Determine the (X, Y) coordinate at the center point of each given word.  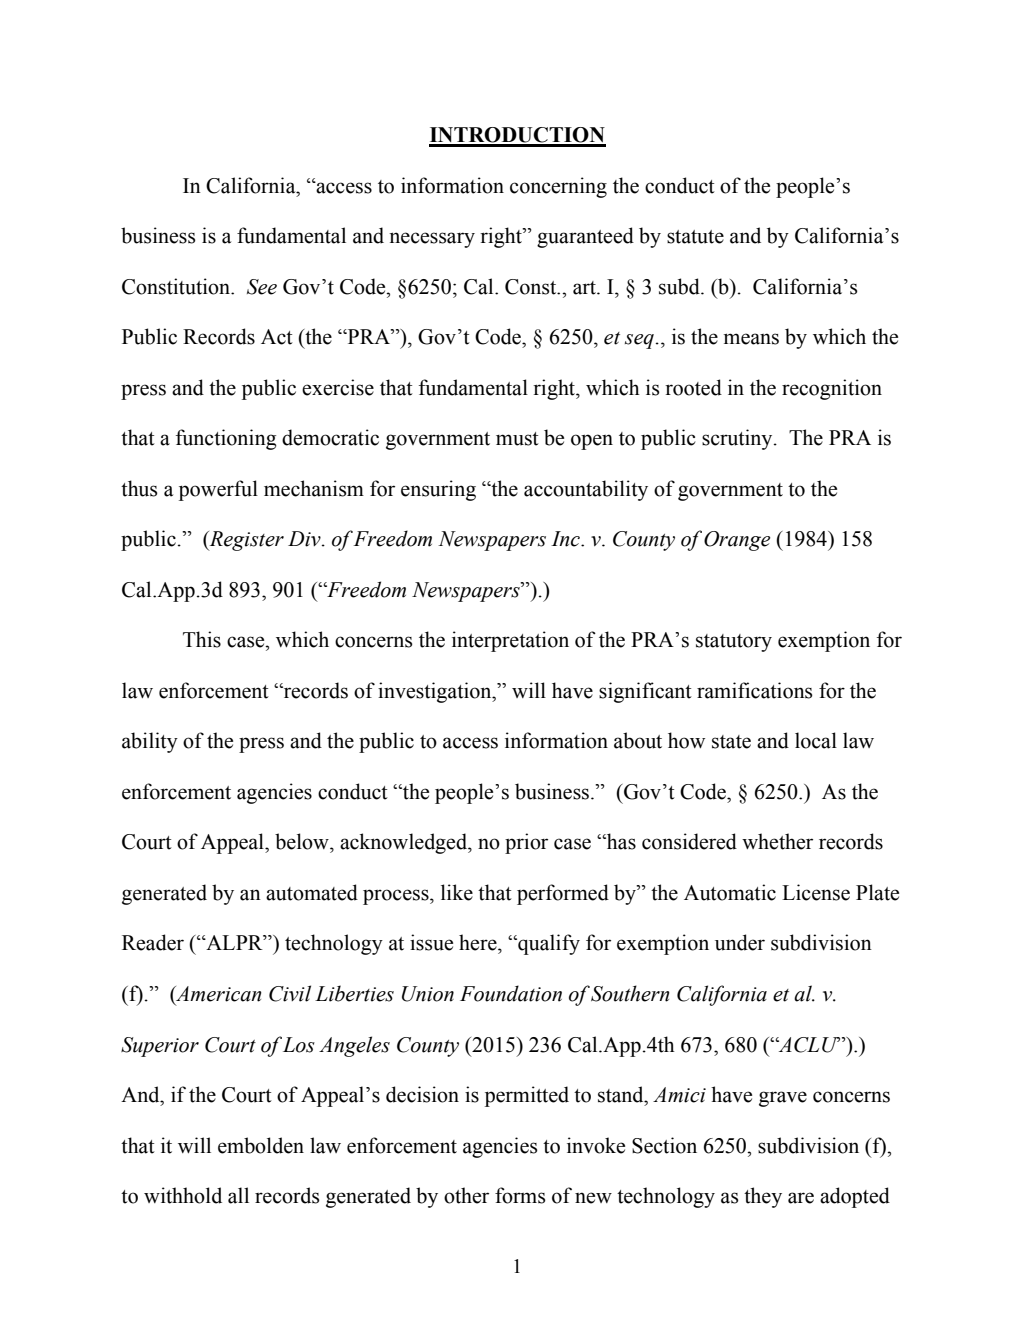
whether (777, 841)
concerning (558, 187)
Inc (566, 539)
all (238, 1195)
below (303, 841)
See (262, 287)
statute (695, 237)
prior (526, 843)
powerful (218, 490)
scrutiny (738, 439)
